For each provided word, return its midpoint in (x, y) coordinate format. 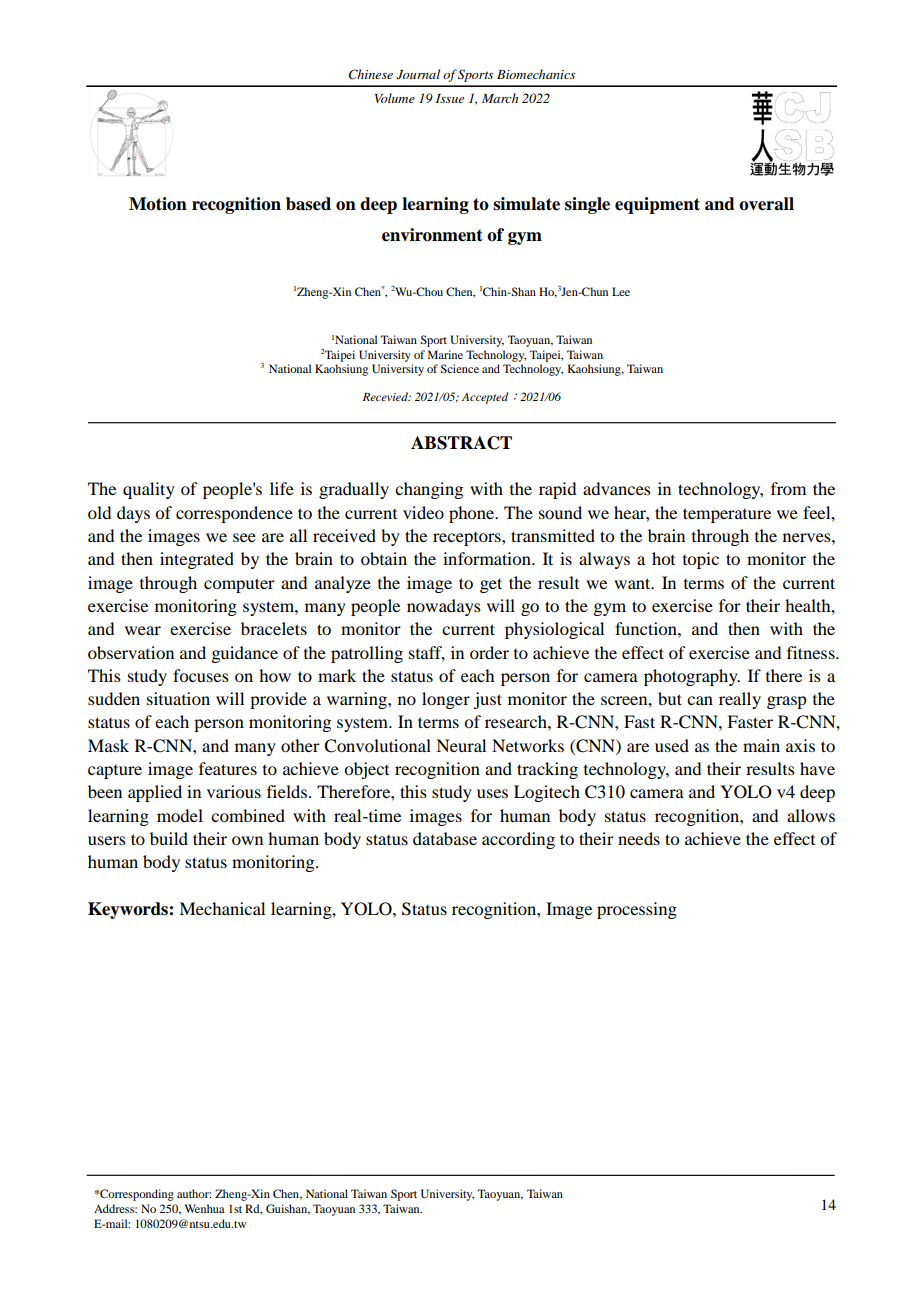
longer (446, 700)
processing (637, 910)
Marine (445, 354)
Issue (450, 98)
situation (178, 698)
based (308, 204)
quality (149, 490)
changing (429, 490)
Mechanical (222, 908)
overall (766, 204)
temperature (727, 515)
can (700, 700)
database (445, 838)
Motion (158, 204)
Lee (621, 291)
